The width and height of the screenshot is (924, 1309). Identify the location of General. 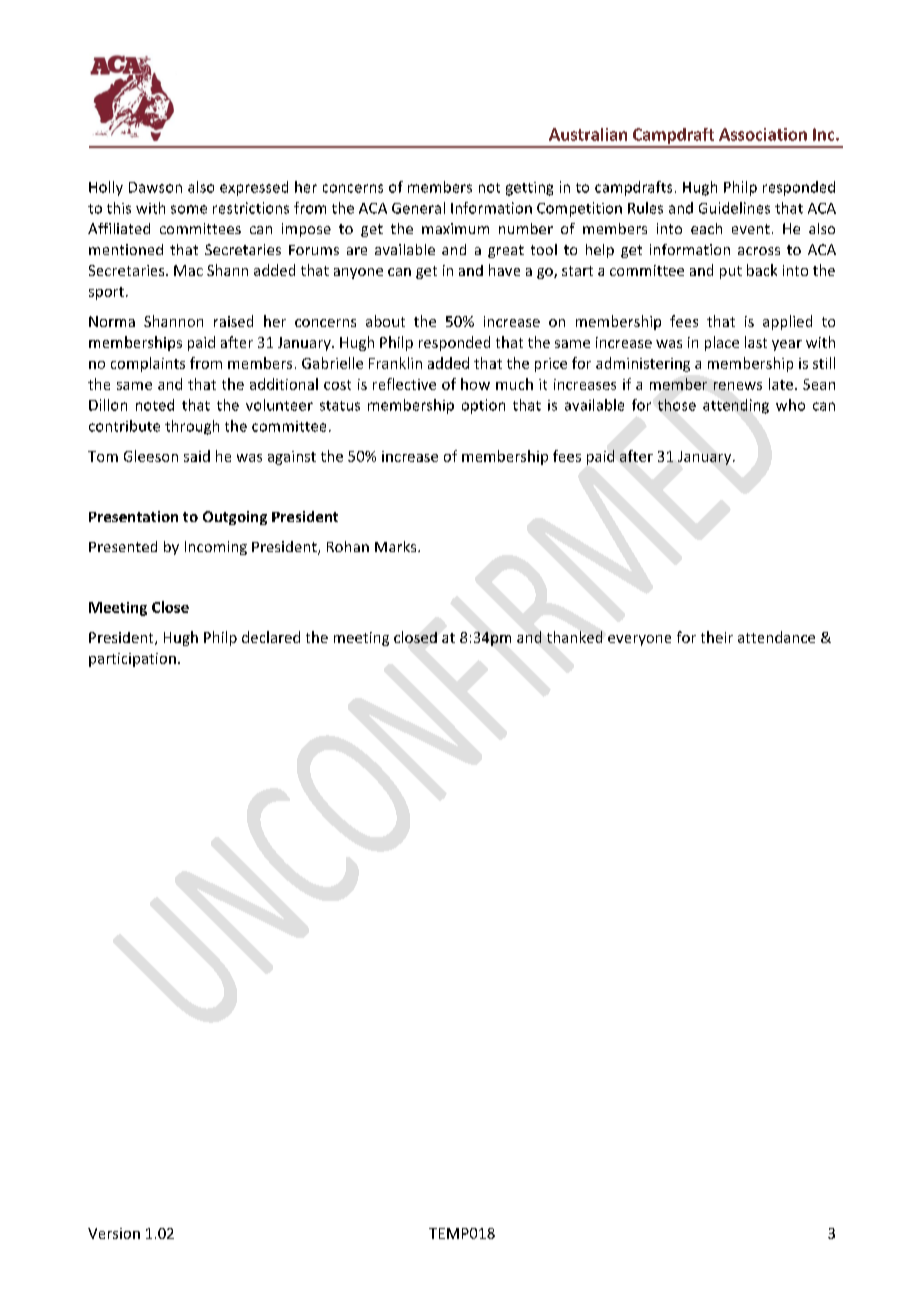
(418, 208).
